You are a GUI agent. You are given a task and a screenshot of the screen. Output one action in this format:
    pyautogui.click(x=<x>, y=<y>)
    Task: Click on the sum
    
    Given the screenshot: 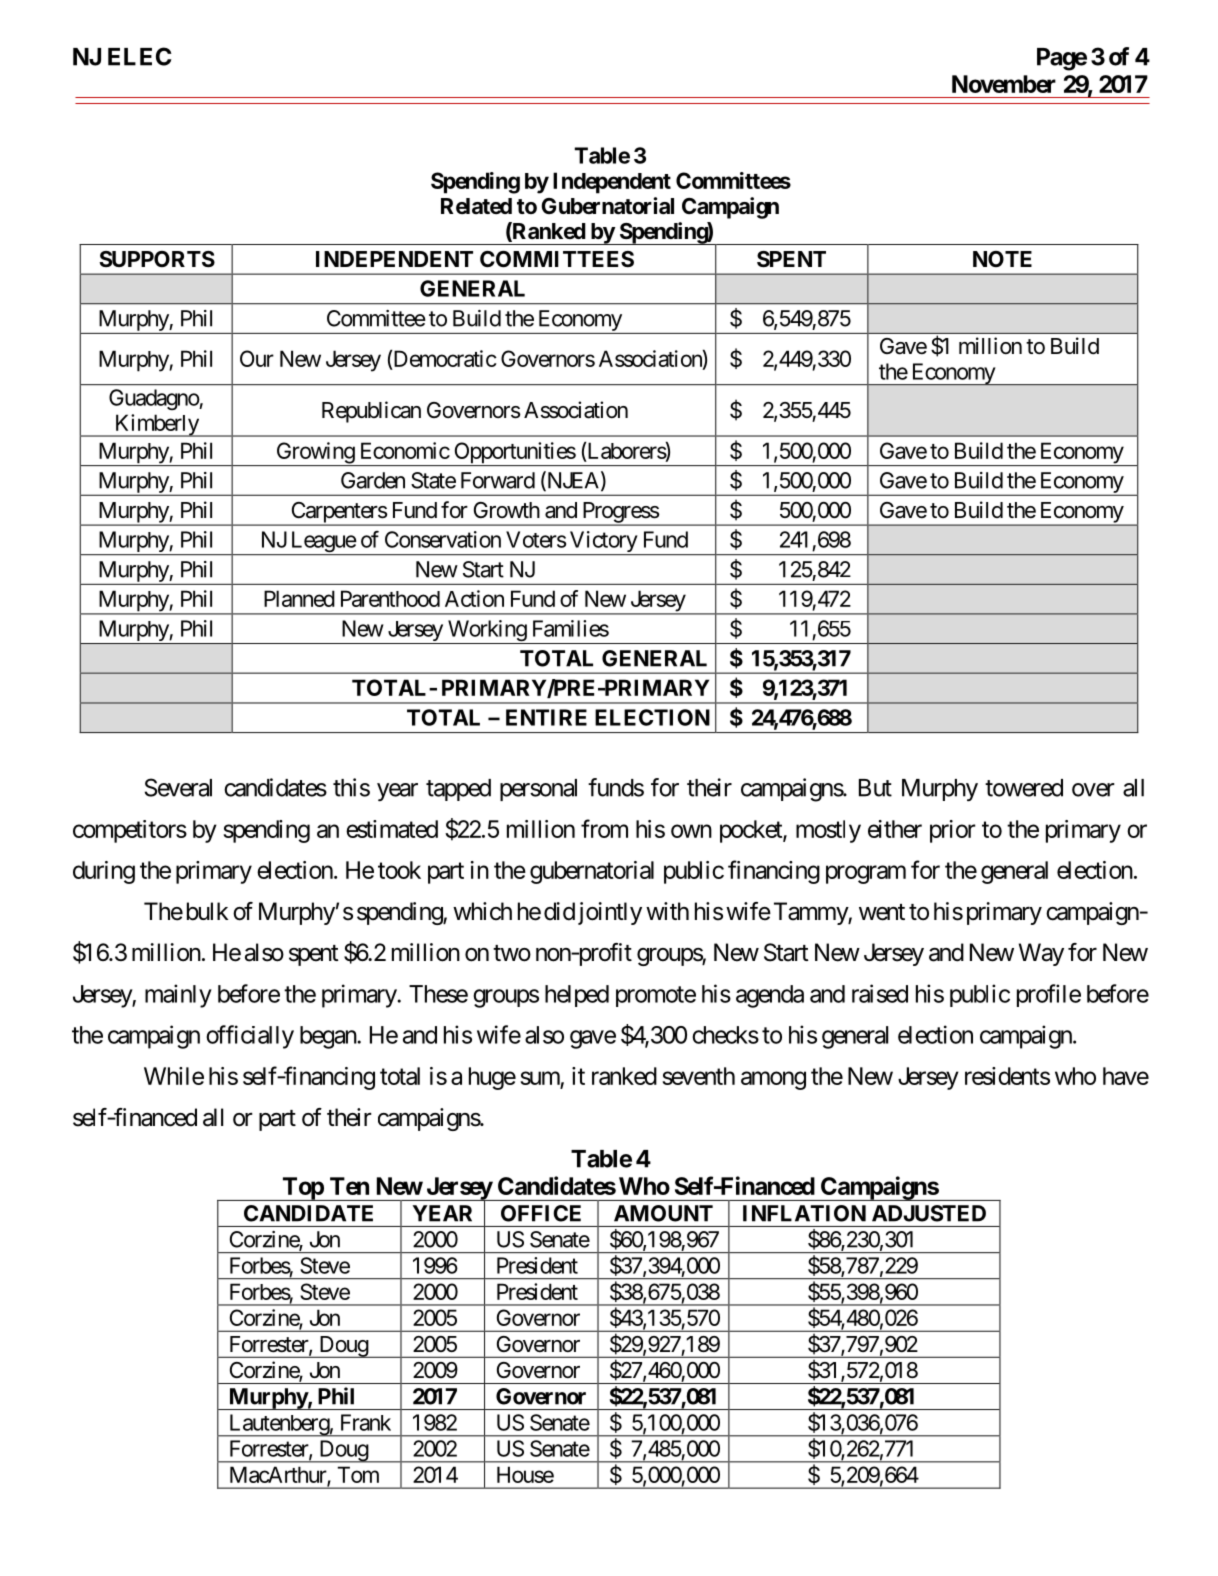 What is the action you would take?
    pyautogui.click(x=540, y=1078)
